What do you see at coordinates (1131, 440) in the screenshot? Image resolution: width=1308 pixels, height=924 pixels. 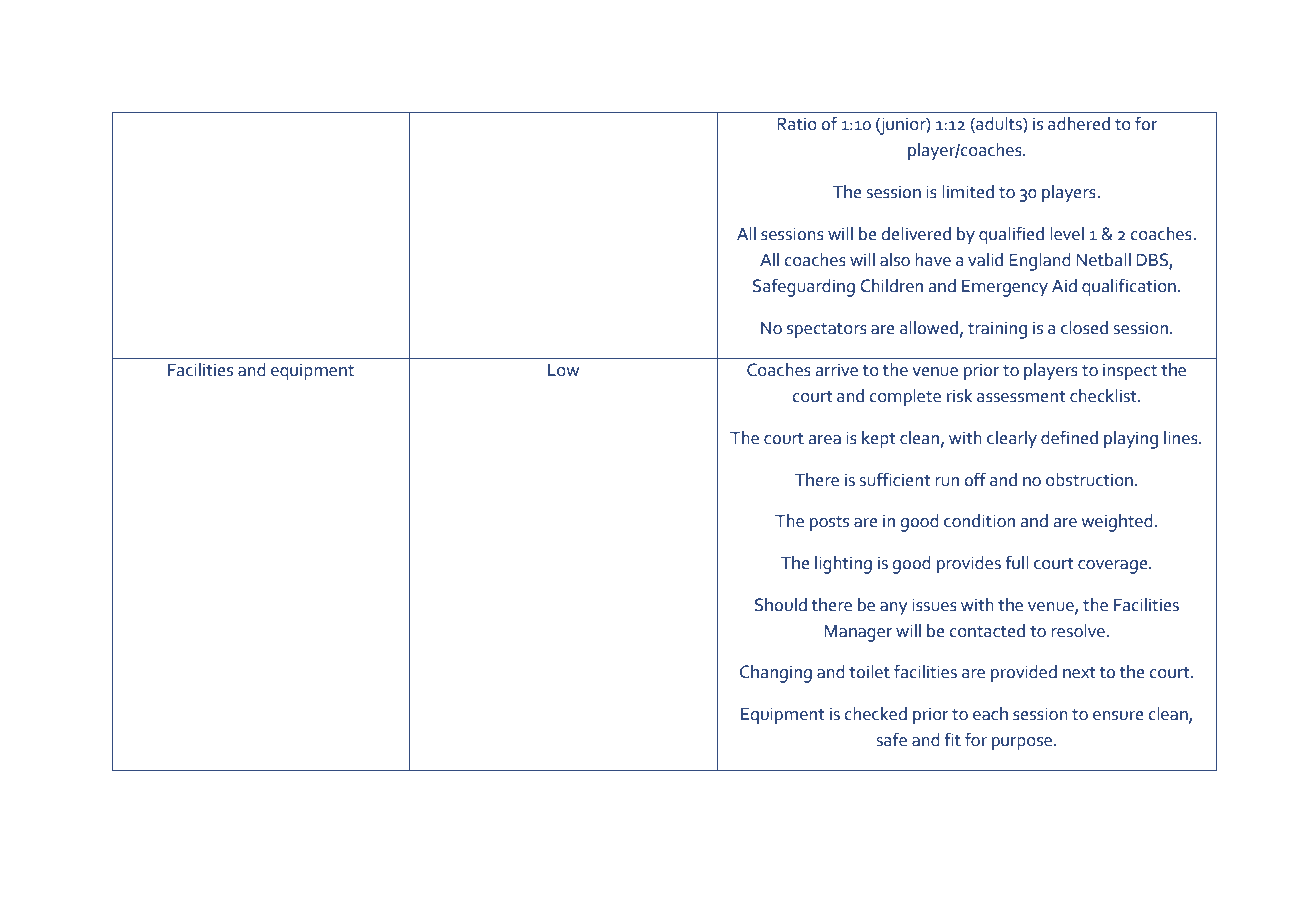 I see `playing` at bounding box center [1131, 440].
